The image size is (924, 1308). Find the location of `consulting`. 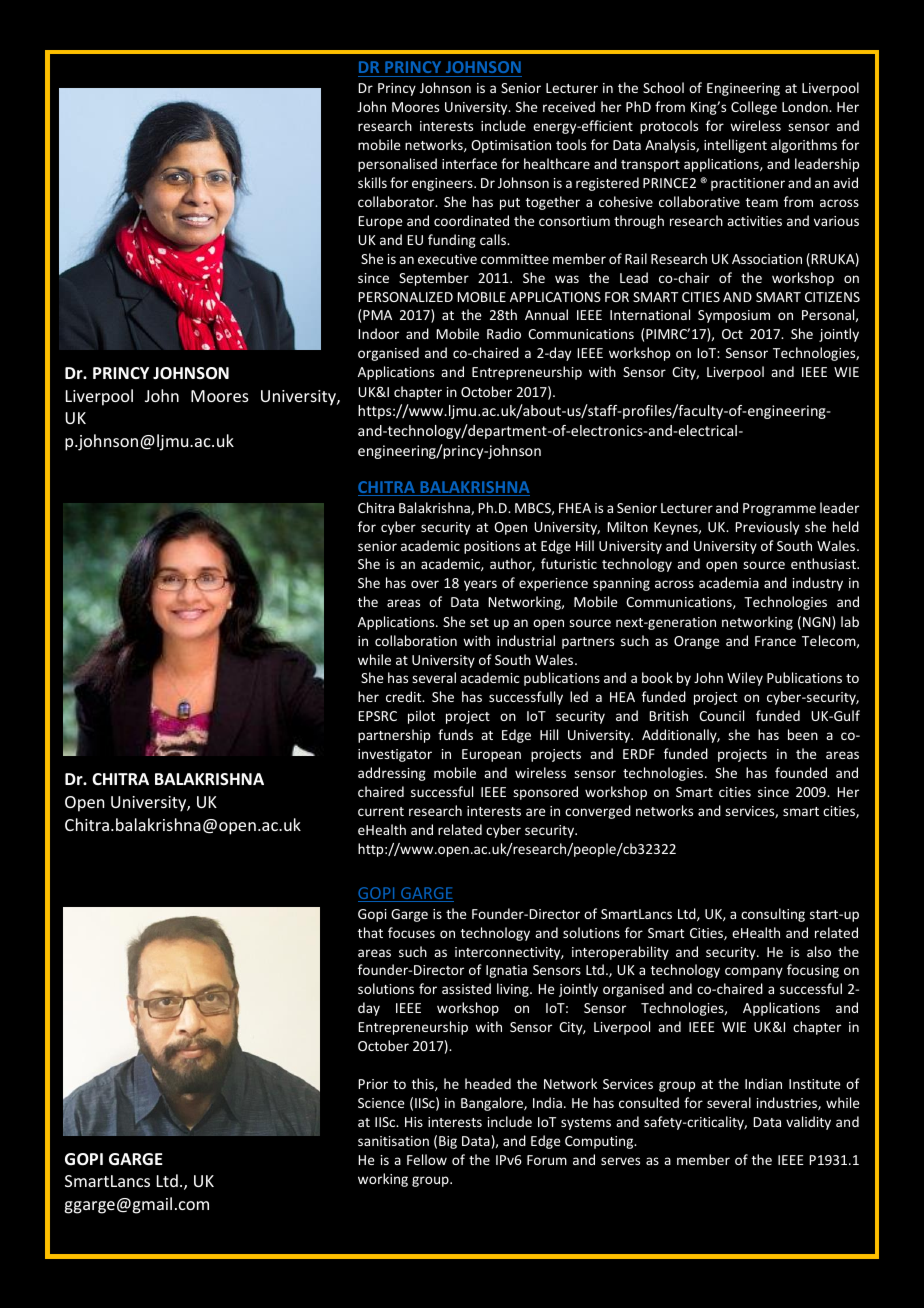

consulting is located at coordinates (773, 915).
